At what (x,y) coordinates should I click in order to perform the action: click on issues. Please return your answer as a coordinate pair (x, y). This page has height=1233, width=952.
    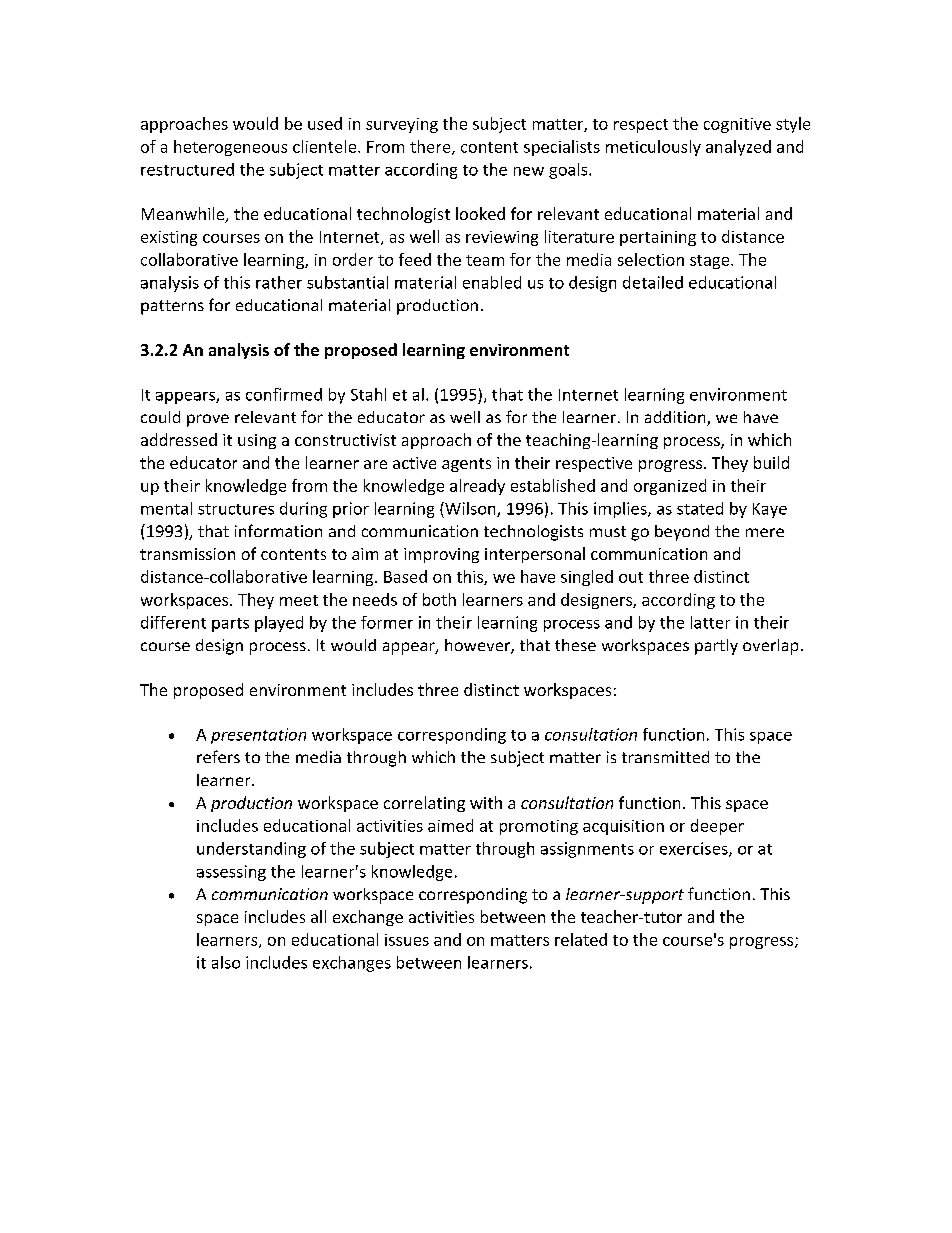
    Looking at the image, I should click on (407, 940).
